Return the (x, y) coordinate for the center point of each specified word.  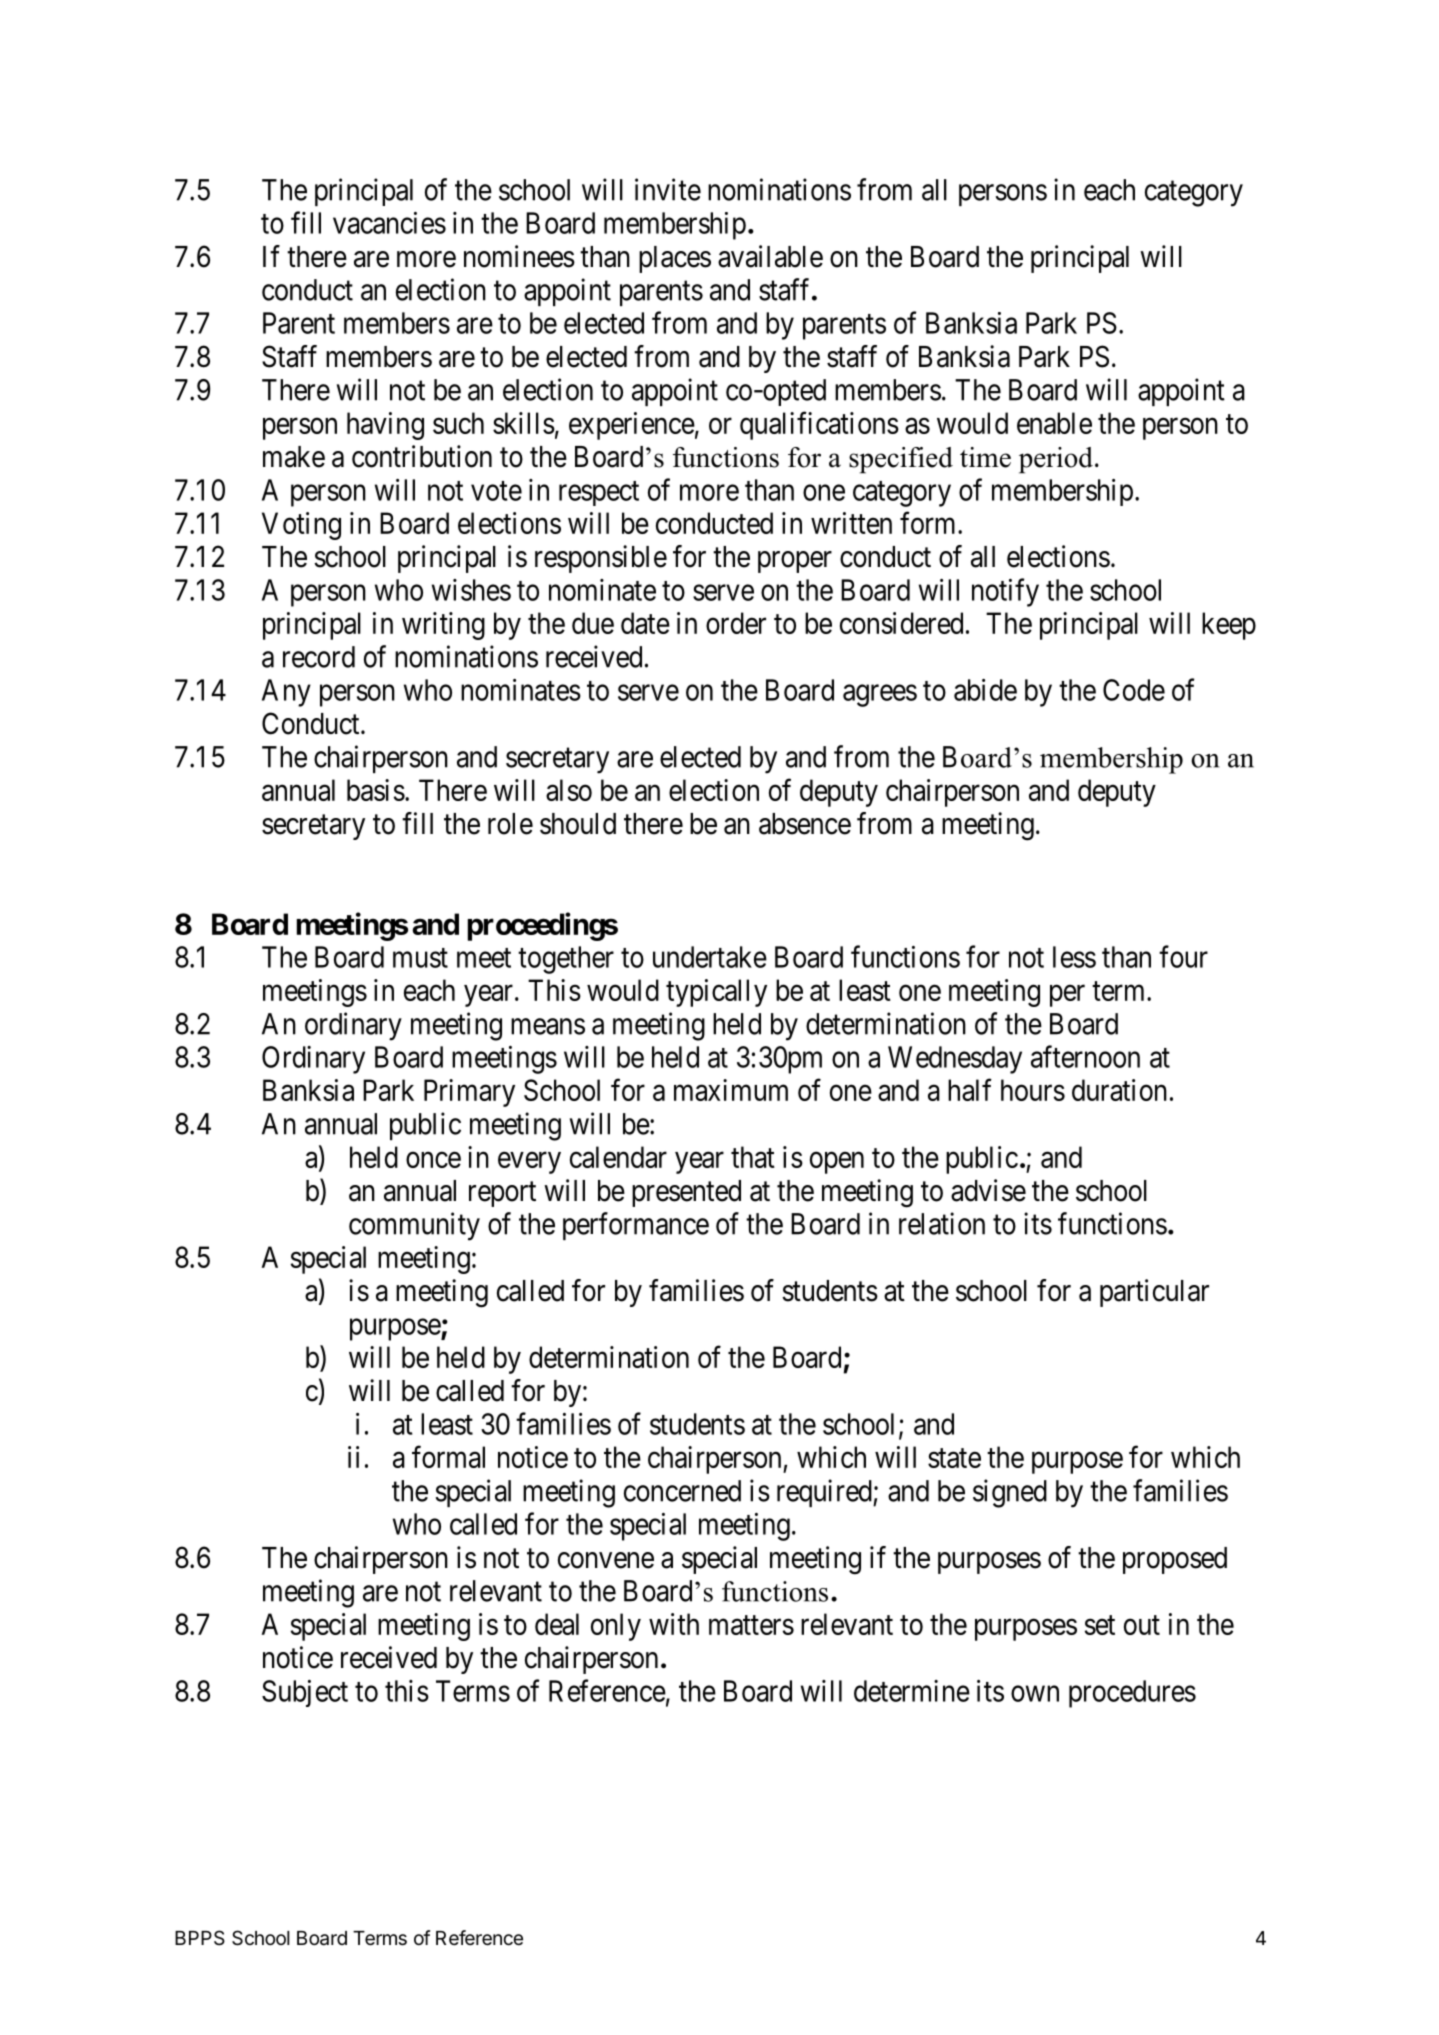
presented (686, 1193)
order (736, 623)
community (414, 1226)
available (770, 256)
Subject (305, 1693)
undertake (710, 957)
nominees (519, 256)
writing (443, 626)
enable (1054, 423)
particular (1154, 1293)
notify (1005, 592)
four (1183, 956)
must (420, 958)
